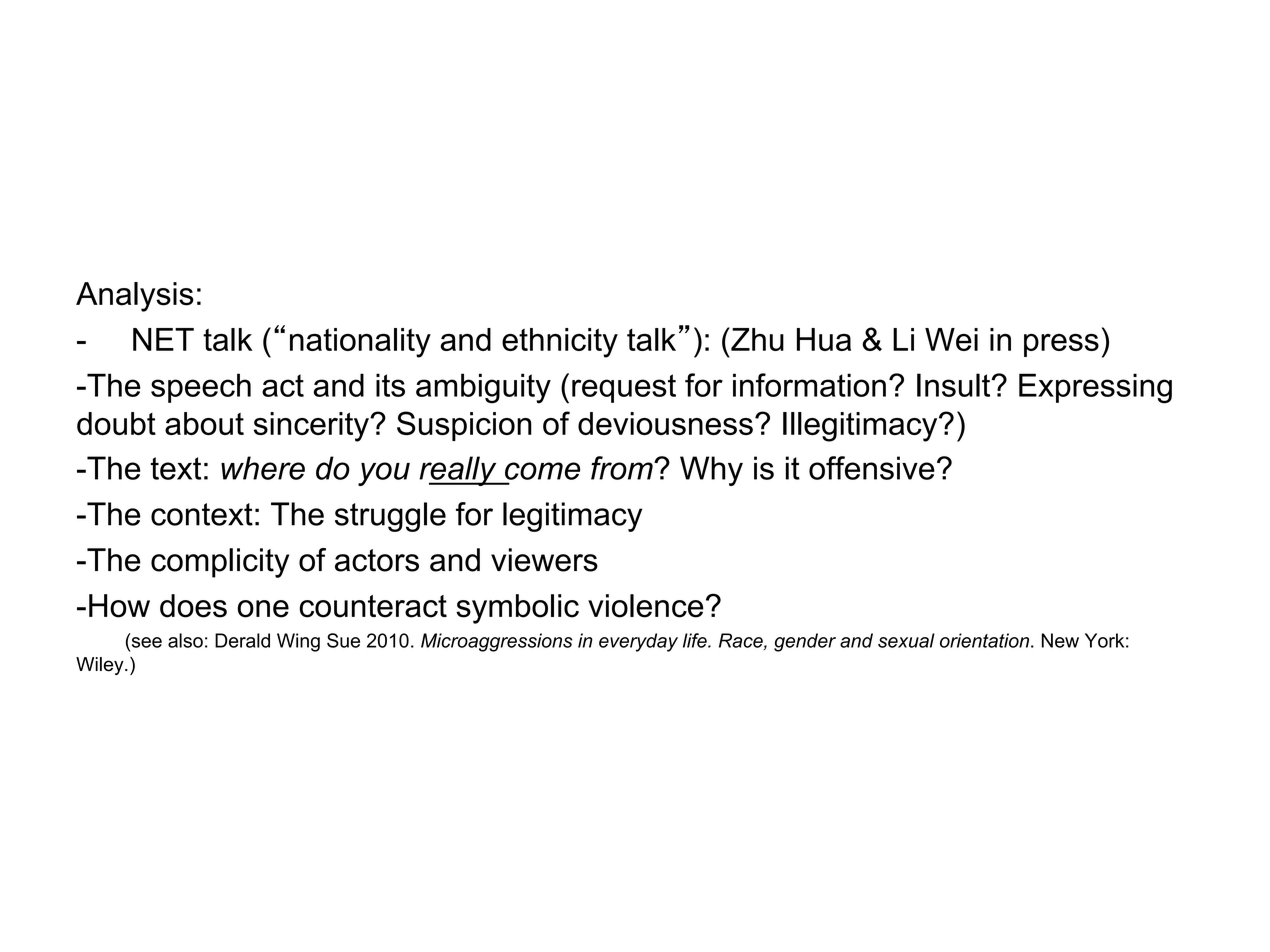  Describe the element at coordinates (135, 297) in the screenshot. I see `Analysis` at that location.
